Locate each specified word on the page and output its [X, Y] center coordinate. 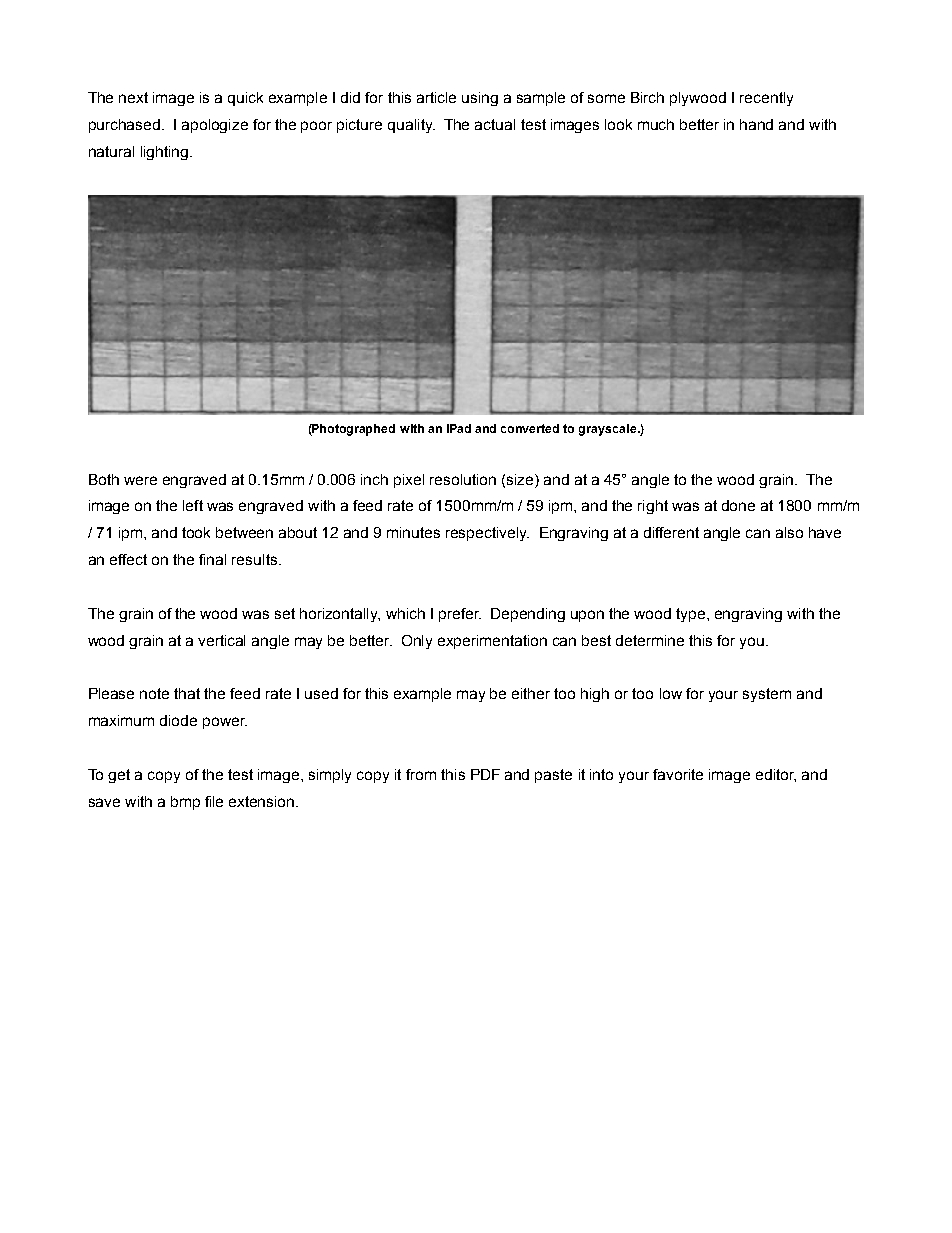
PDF [485, 774]
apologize [215, 126]
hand [756, 124]
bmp [185, 803]
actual [495, 124]
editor [776, 775]
